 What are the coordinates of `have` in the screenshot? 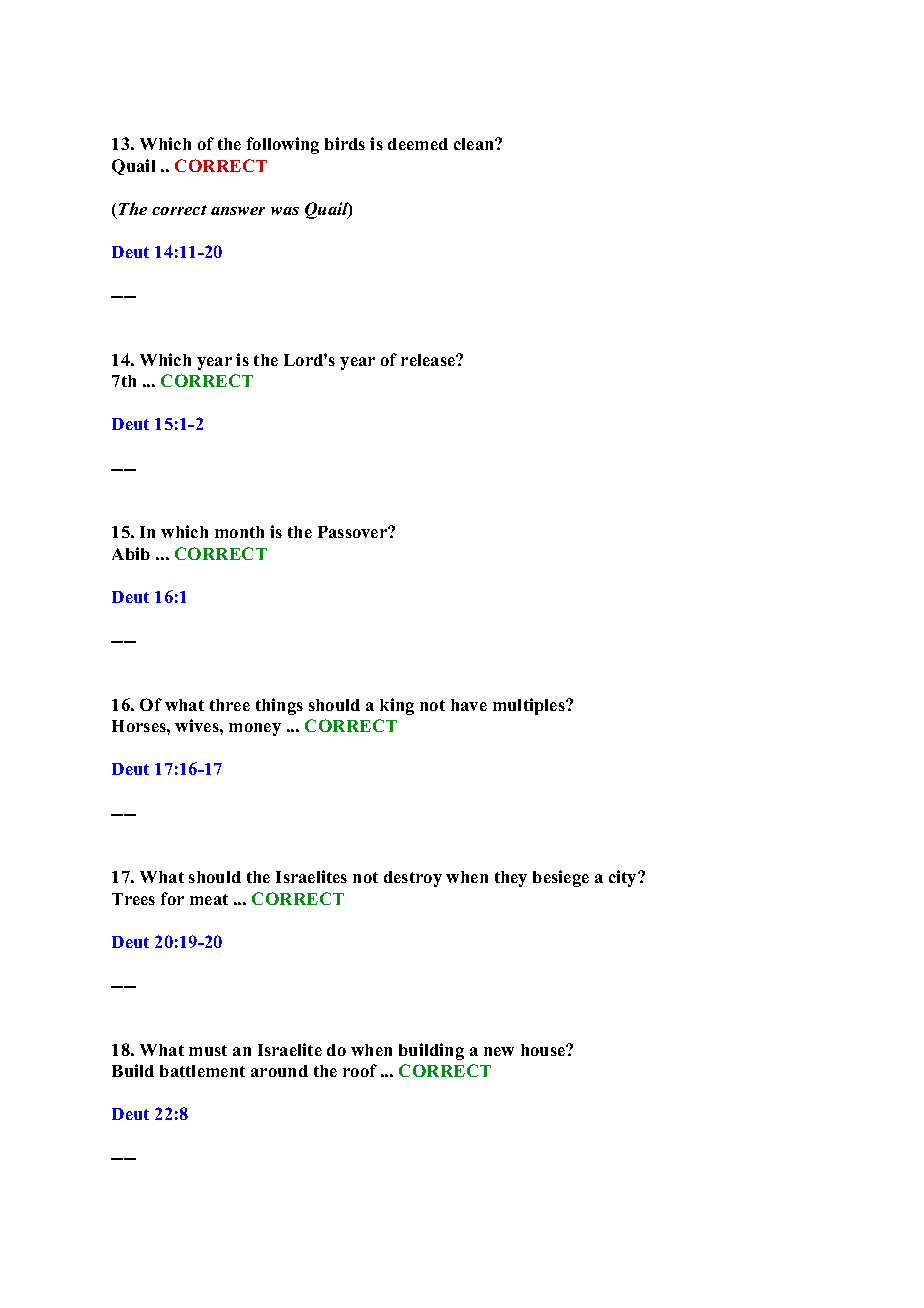 It's located at (469, 705).
